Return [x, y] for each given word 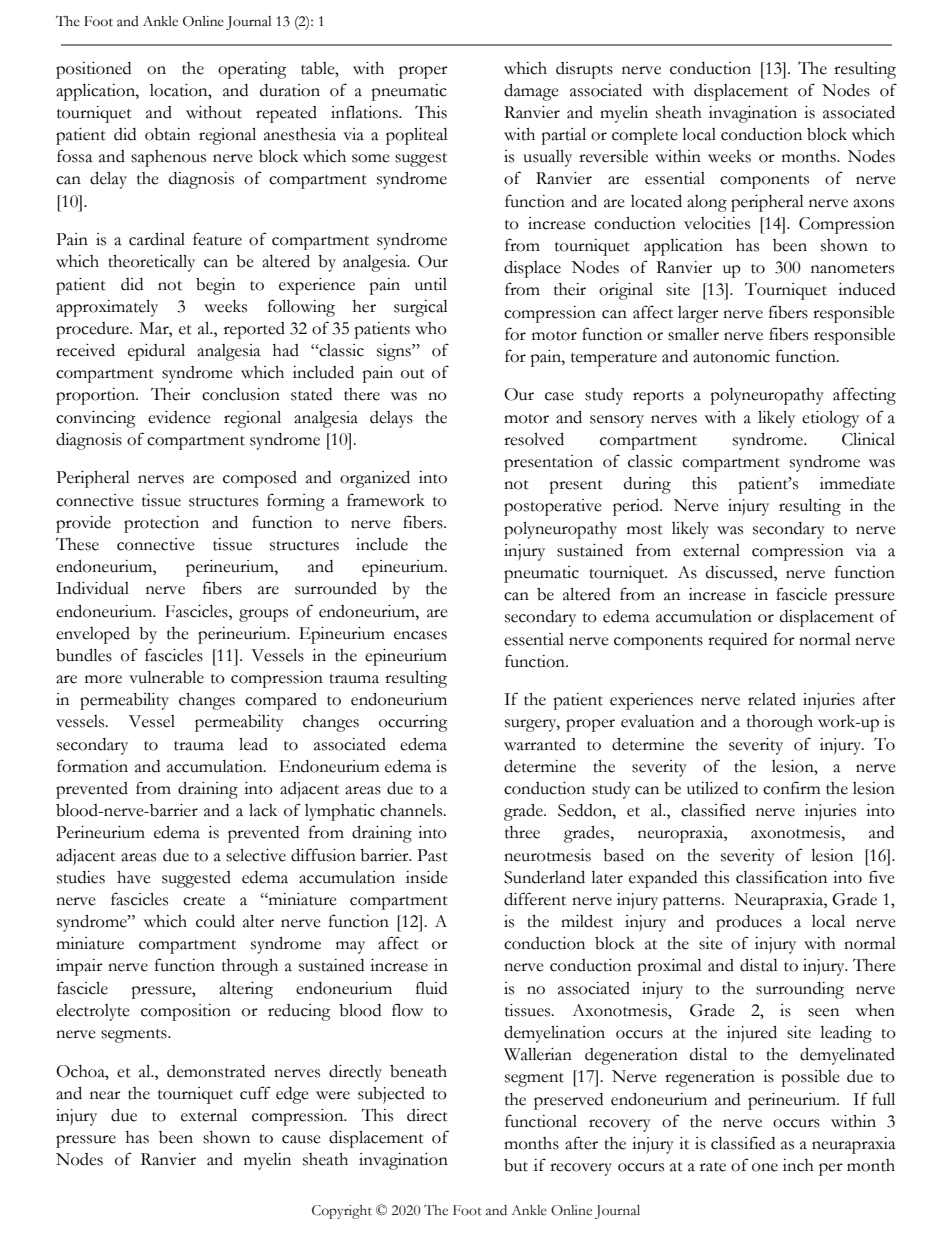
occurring [413, 723]
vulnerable [166, 677]
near [105, 1095]
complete [645, 136]
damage [531, 92]
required [737, 641]
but [516, 1165]
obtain [167, 134]
